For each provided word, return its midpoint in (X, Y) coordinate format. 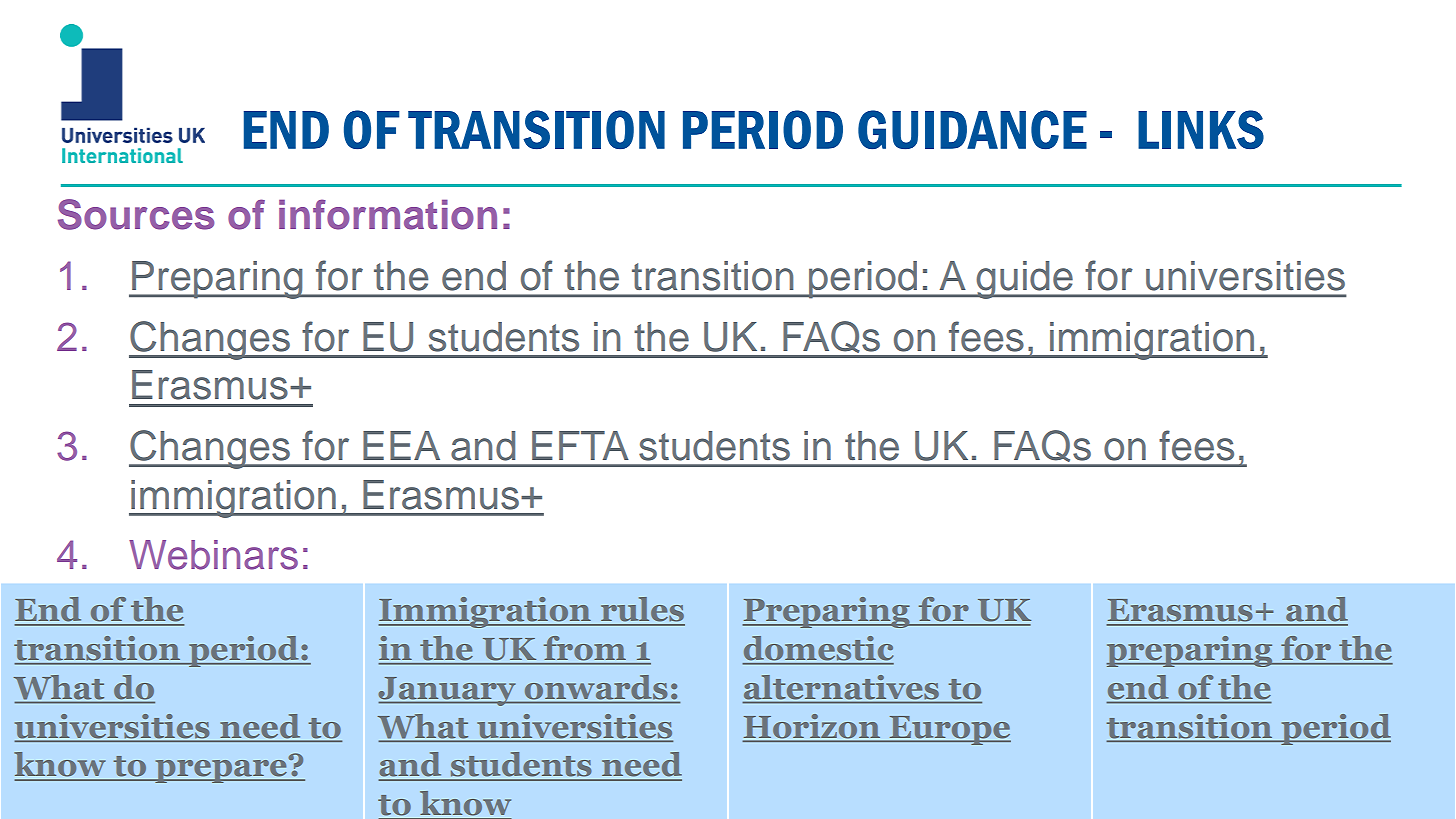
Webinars (213, 555)
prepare (221, 771)
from (585, 648)
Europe (949, 730)
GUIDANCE (972, 130)
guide (1024, 280)
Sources (136, 214)
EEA (401, 445)
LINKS (1201, 130)
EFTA (580, 445)
